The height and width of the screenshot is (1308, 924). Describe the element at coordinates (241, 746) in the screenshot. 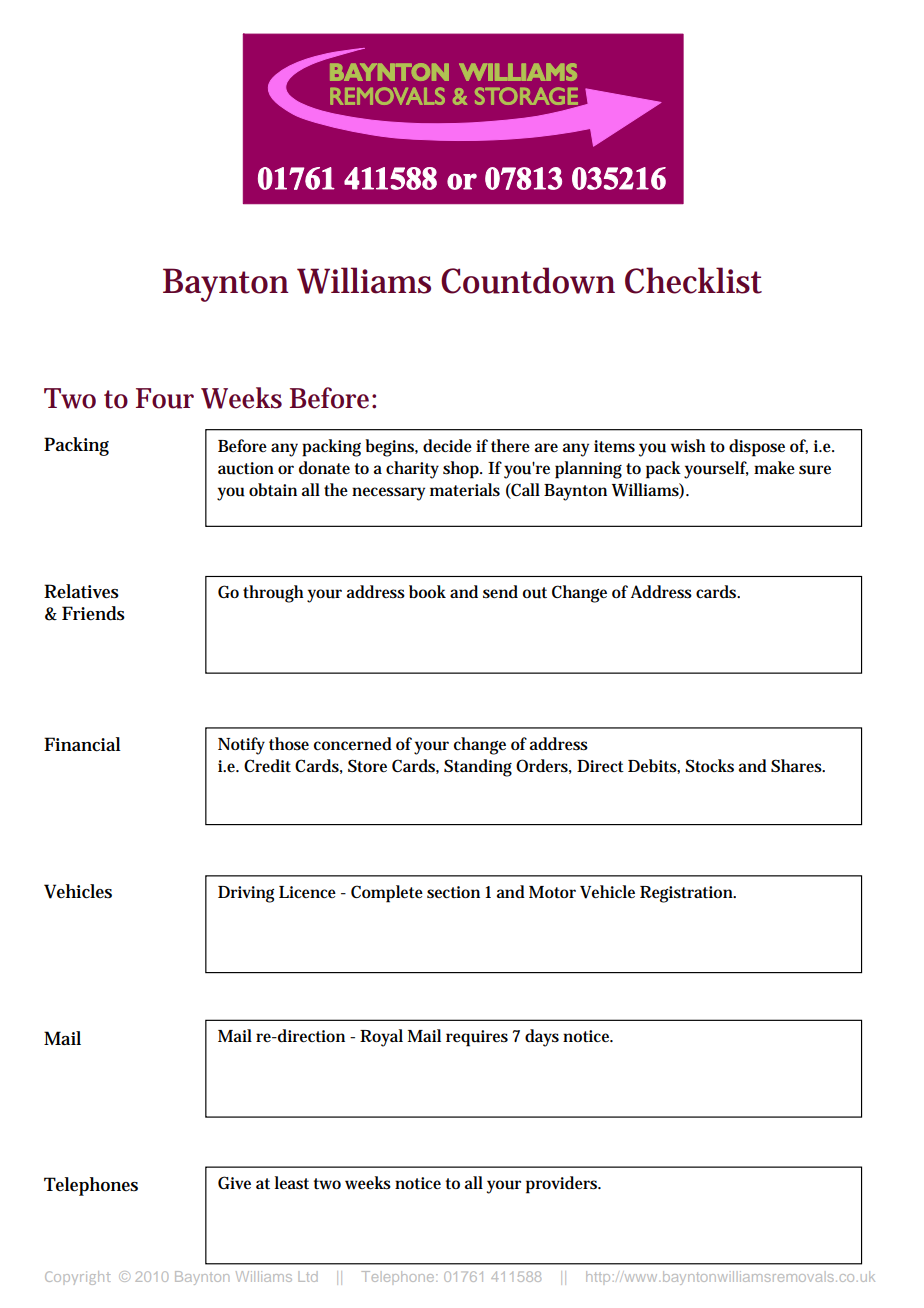

I see `Notify` at that location.
